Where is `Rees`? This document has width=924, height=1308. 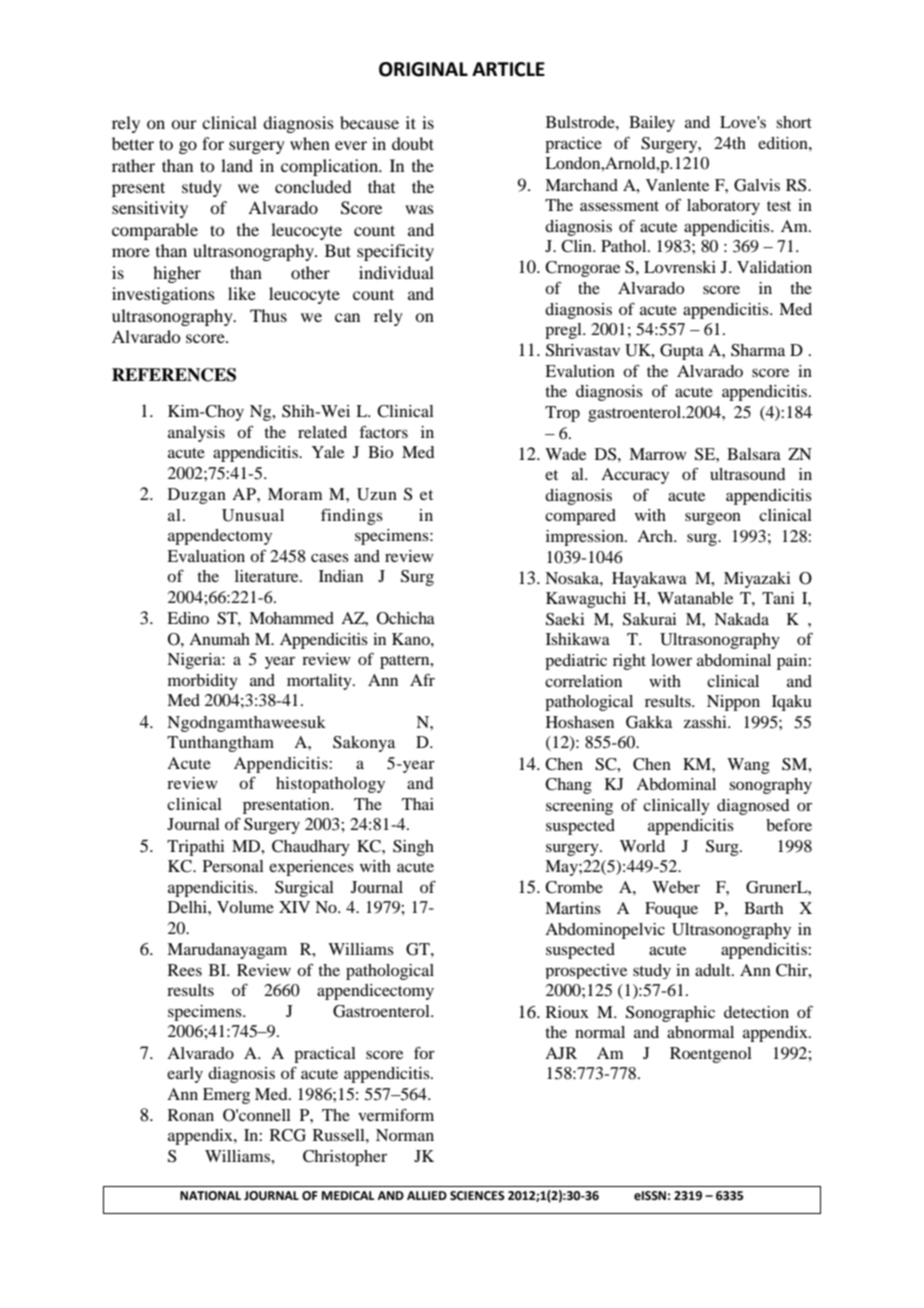
Rees is located at coordinates (185, 970).
